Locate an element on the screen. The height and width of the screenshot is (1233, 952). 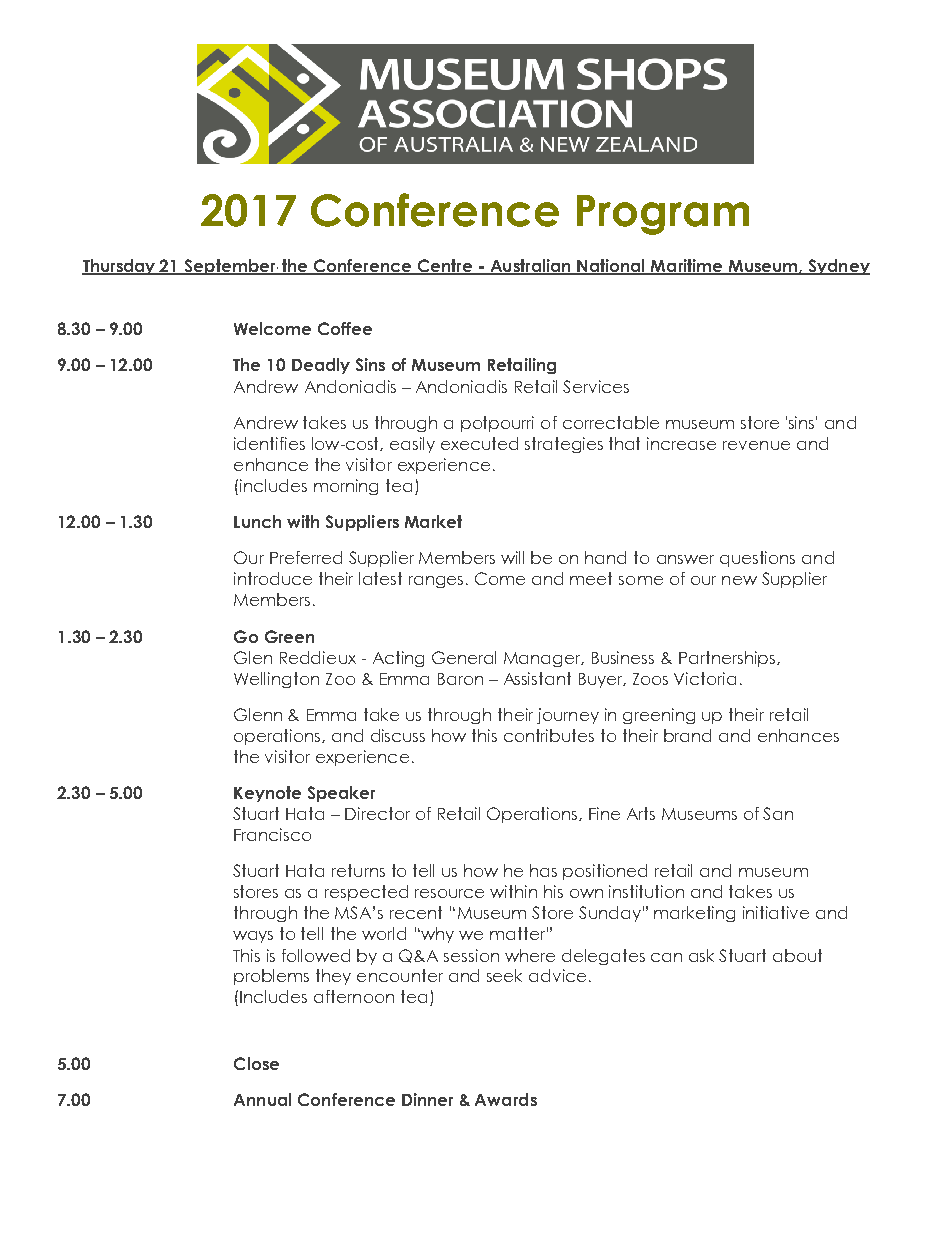
Partnerships is located at coordinates (728, 659).
